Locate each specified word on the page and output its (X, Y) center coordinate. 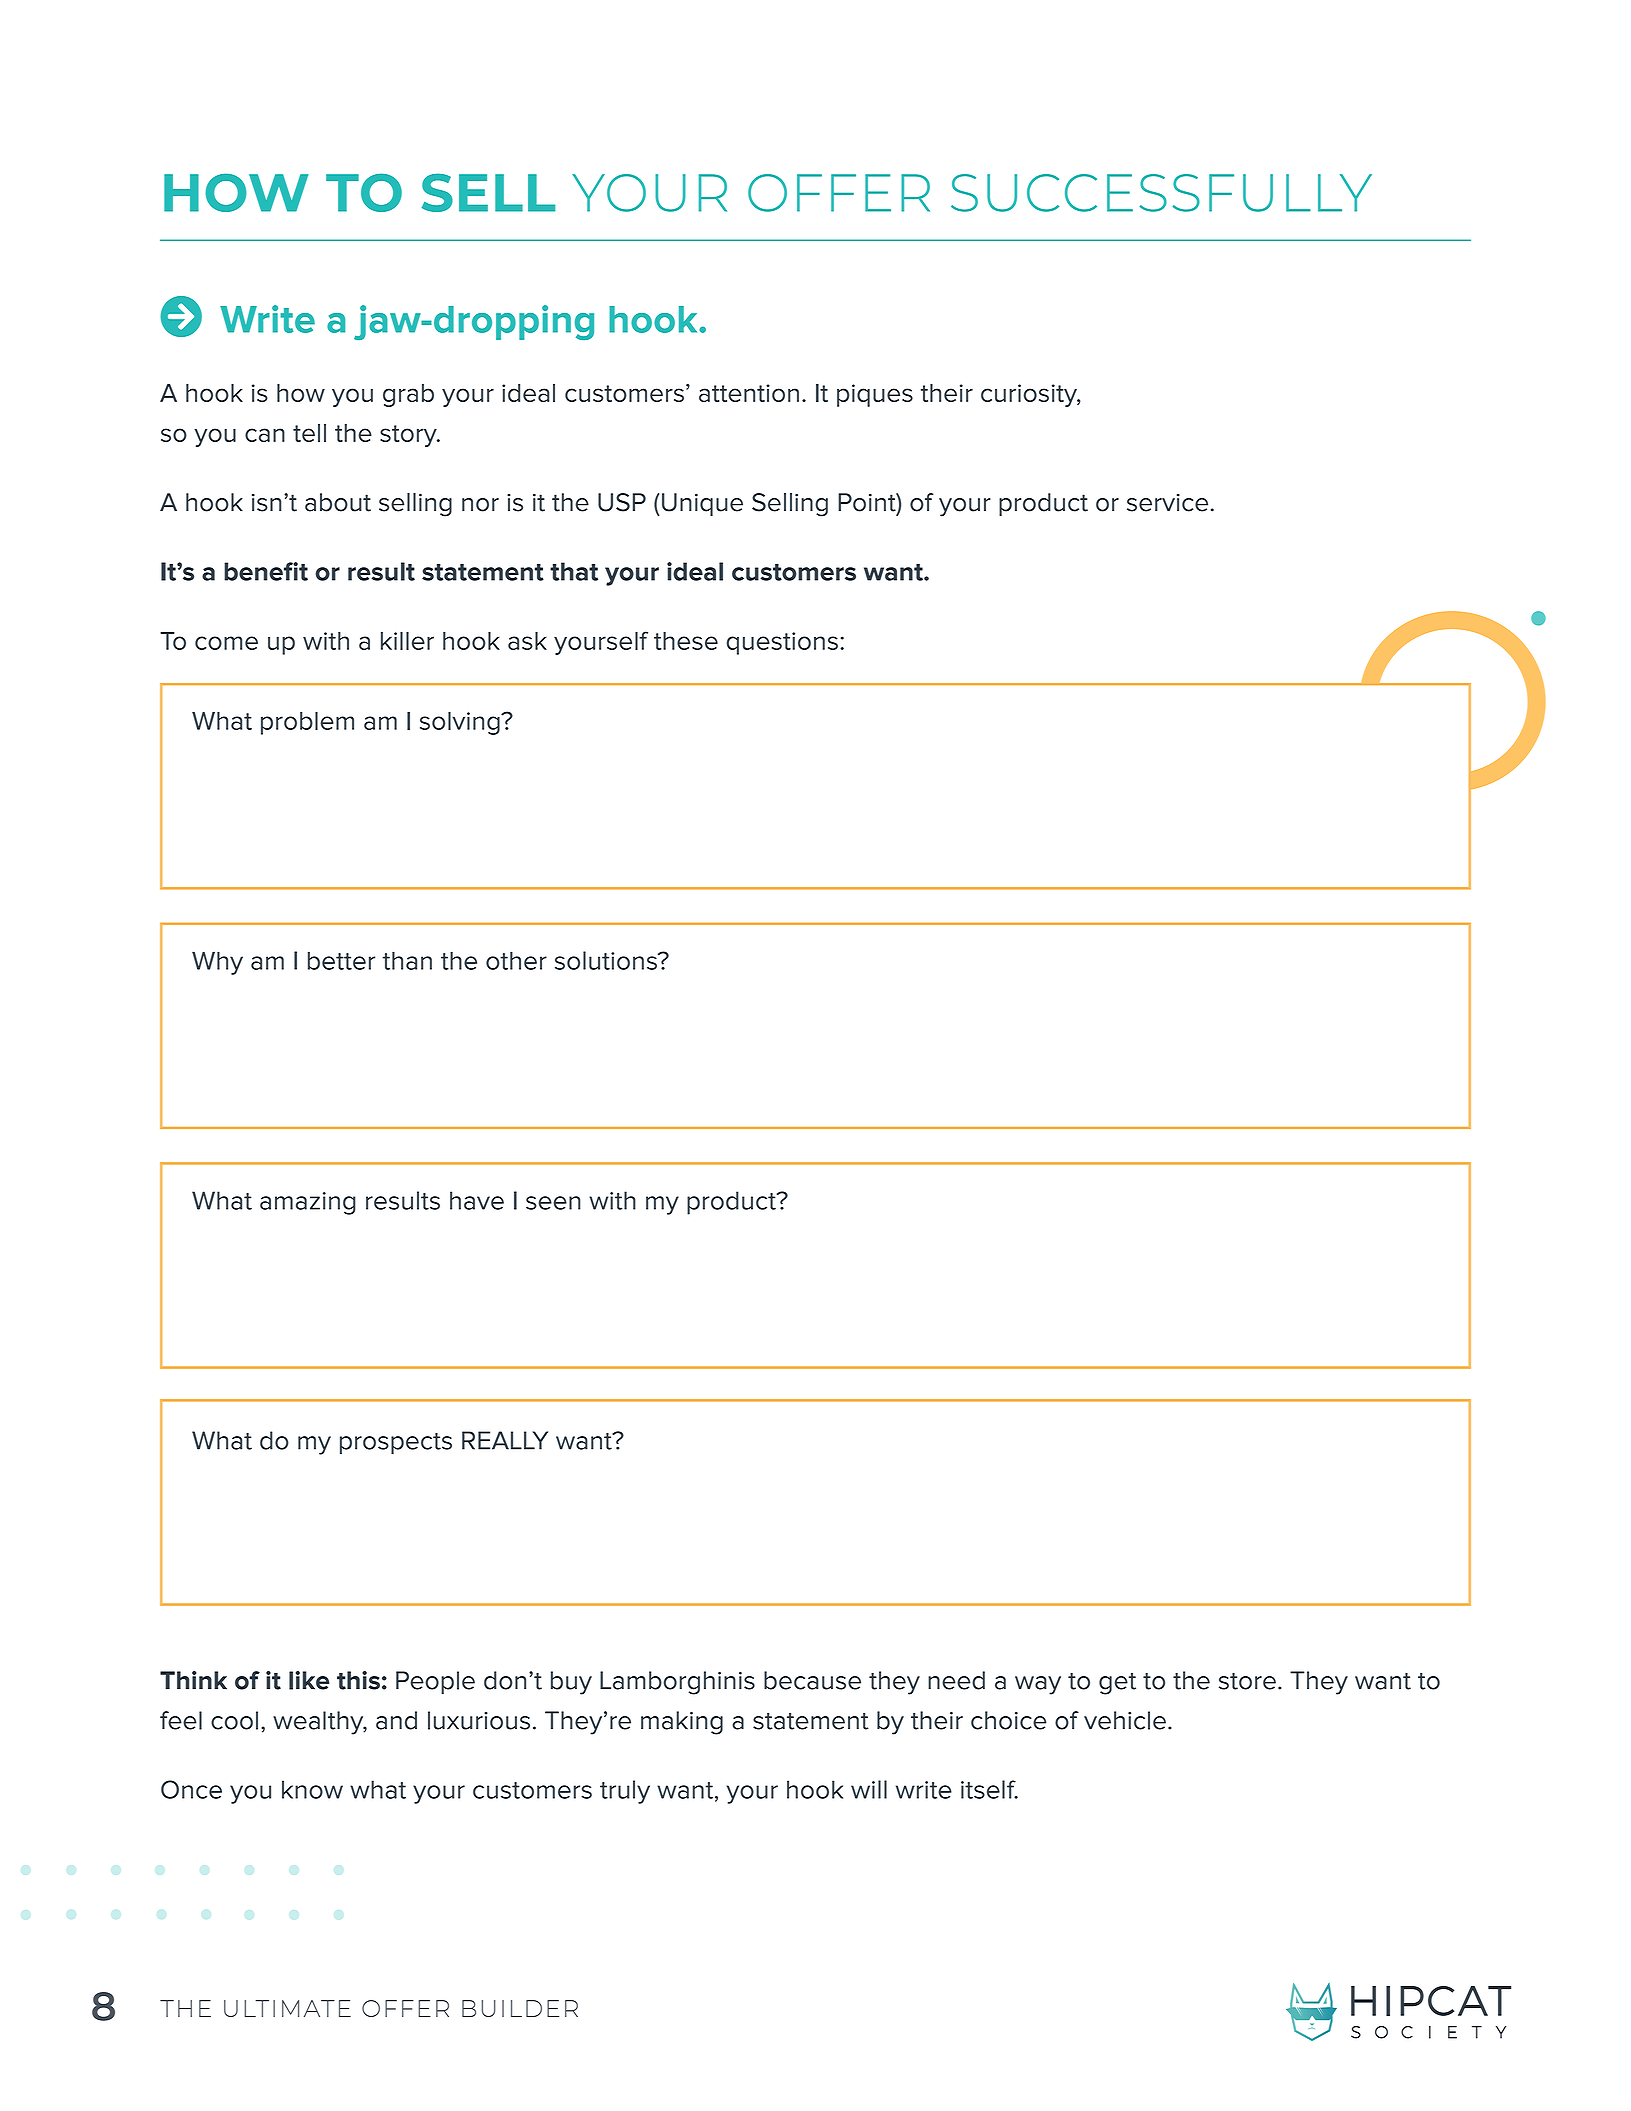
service (1167, 503)
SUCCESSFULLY (1161, 193)
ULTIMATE (287, 2008)
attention (749, 393)
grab (408, 395)
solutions (607, 960)
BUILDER (520, 2008)
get (1117, 1684)
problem (307, 723)
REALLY (505, 1440)
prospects (396, 1444)
